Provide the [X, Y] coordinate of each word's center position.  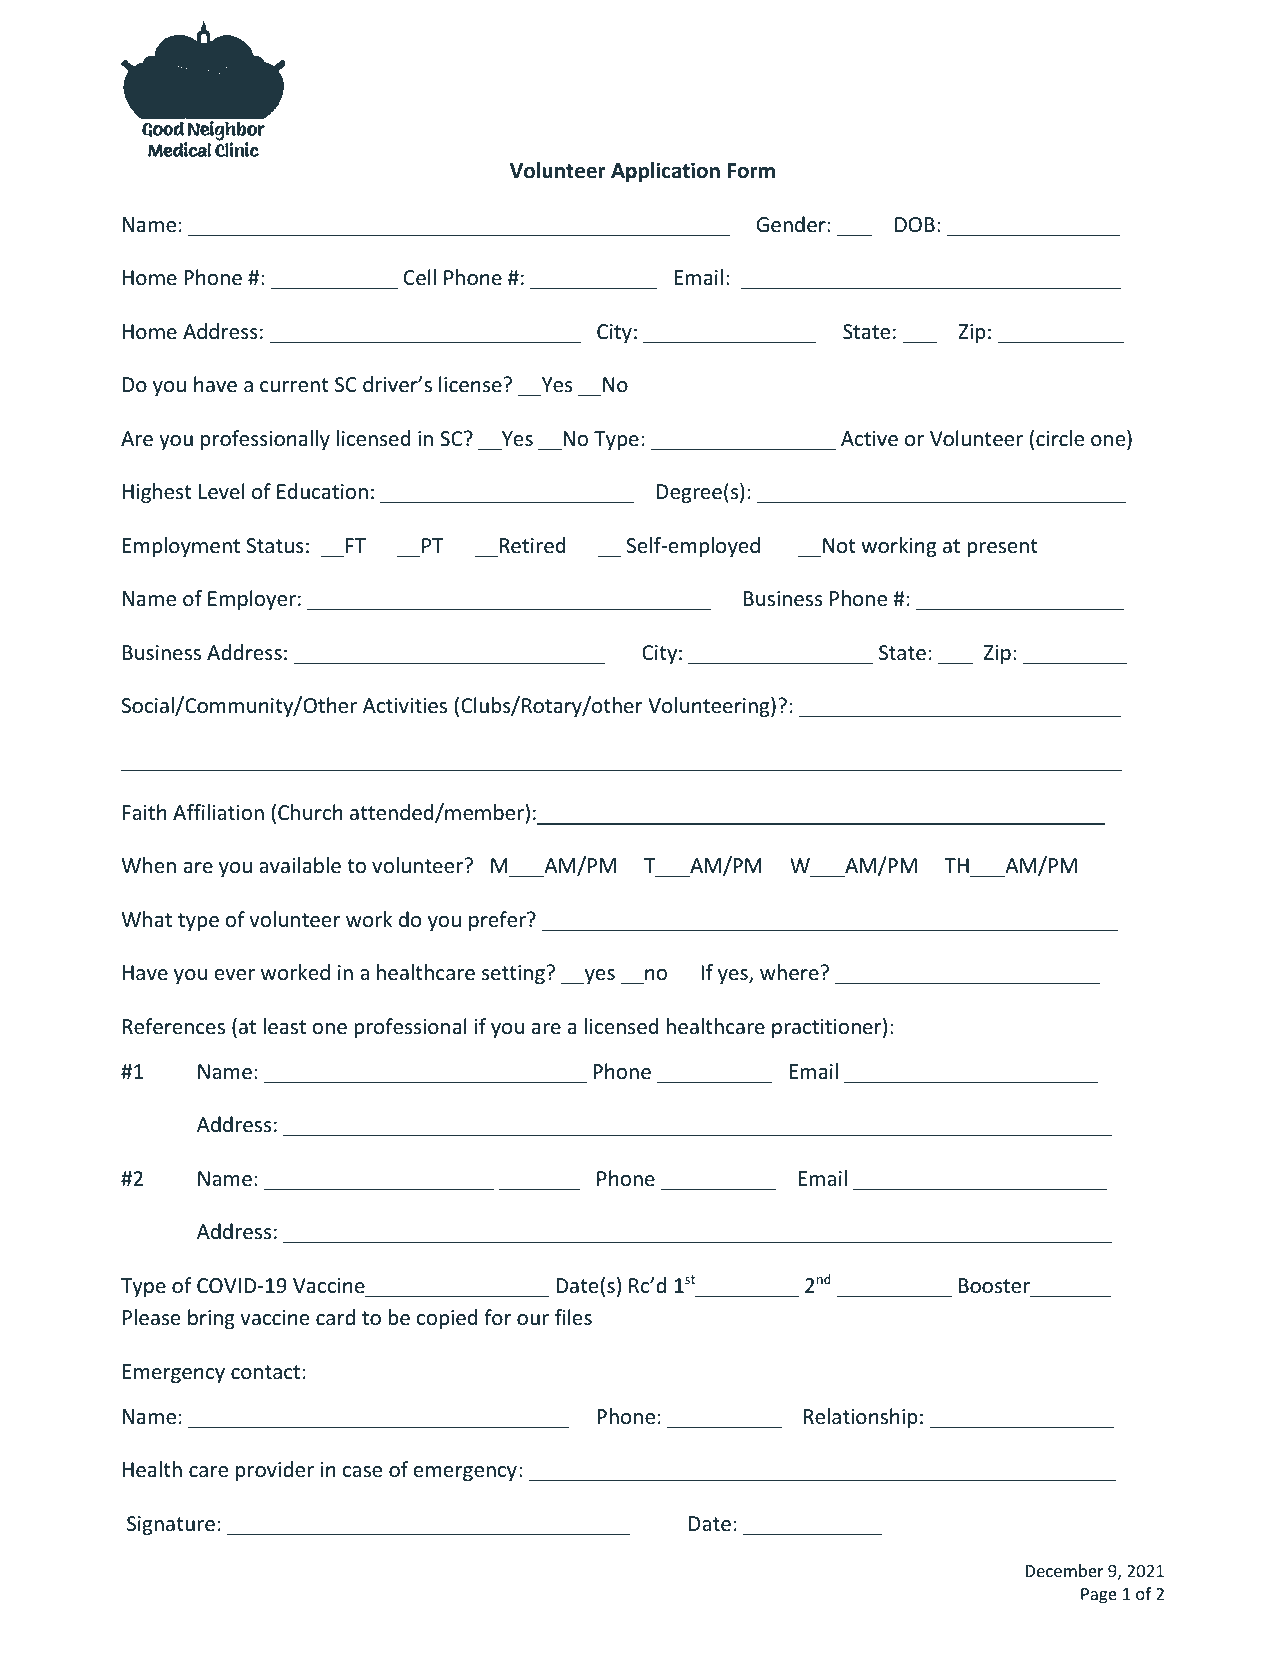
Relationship [861, 1418]
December [1064, 1570]
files [573, 1317]
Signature [171, 1525]
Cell [420, 277]
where [789, 972]
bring [211, 1319]
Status [275, 546]
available [300, 865]
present [1002, 548]
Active [869, 439]
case [362, 1472]
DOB [915, 224]
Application [665, 172]
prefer [498, 921]
